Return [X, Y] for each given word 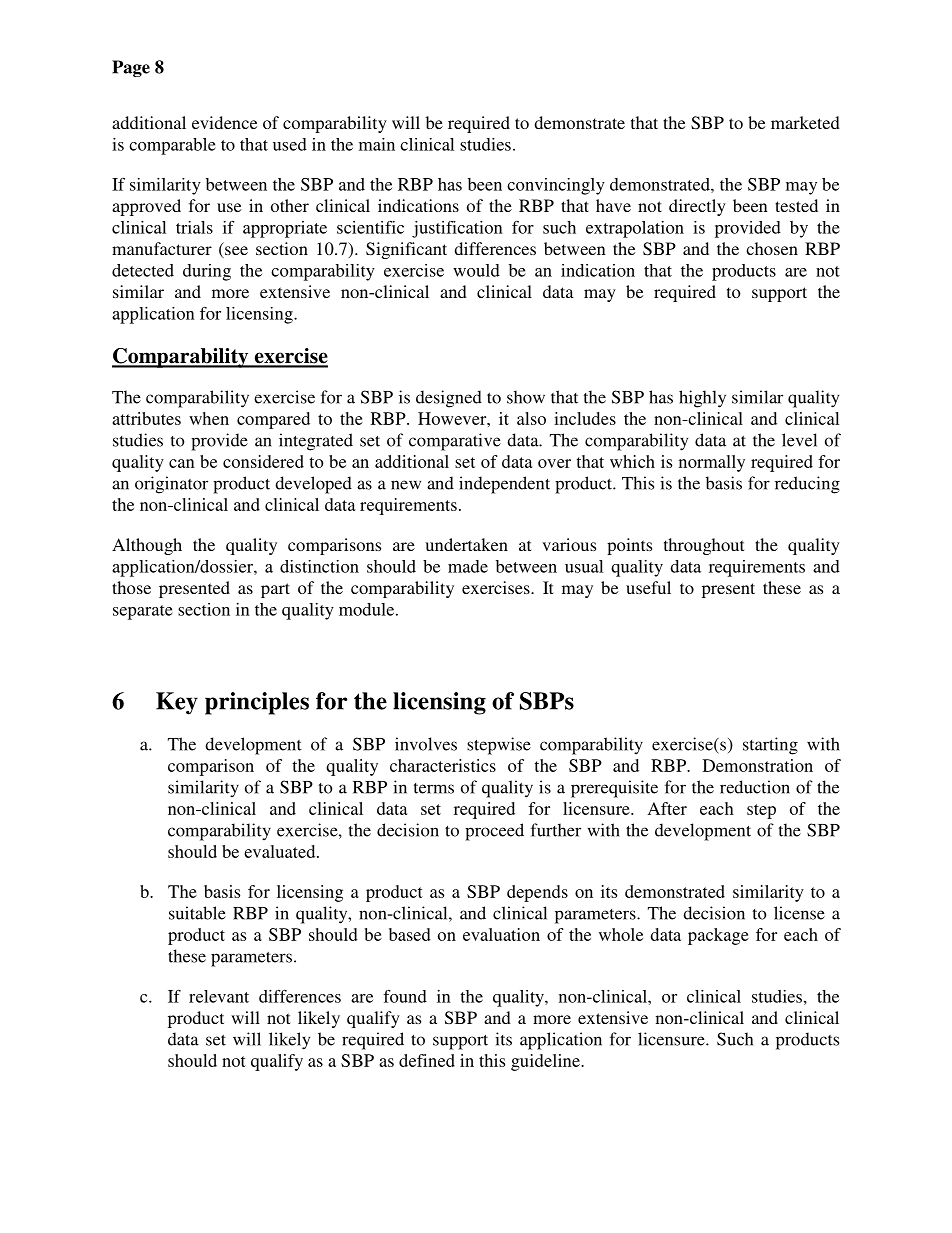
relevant [219, 996]
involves [426, 744]
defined [427, 1060]
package [718, 936]
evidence [224, 122]
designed [449, 399]
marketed [805, 122]
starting [770, 746]
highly [702, 399]
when [209, 418]
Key [177, 703]
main [377, 144]
